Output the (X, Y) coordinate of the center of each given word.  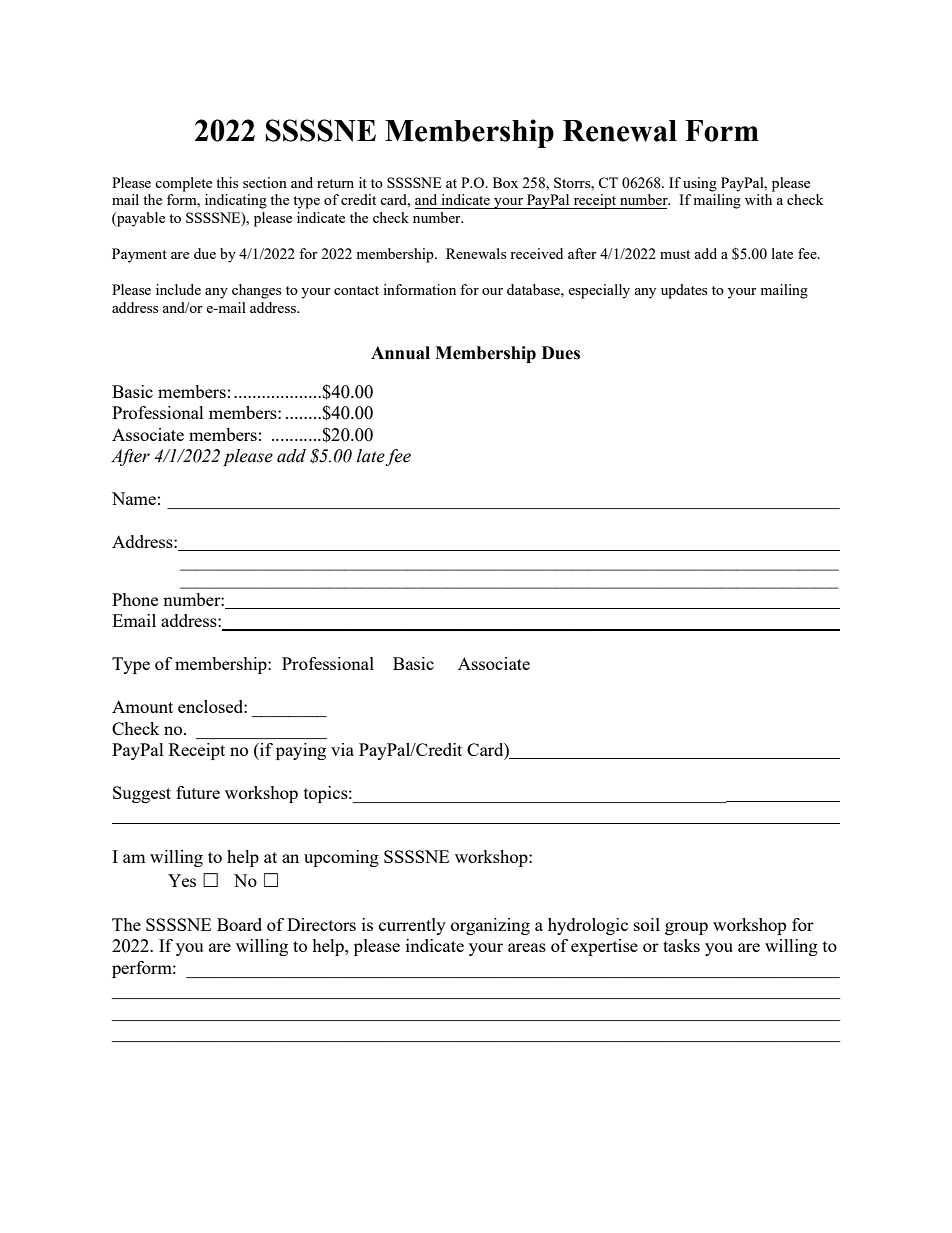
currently (412, 926)
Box (505, 182)
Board (239, 924)
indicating (236, 201)
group (686, 928)
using (700, 184)
